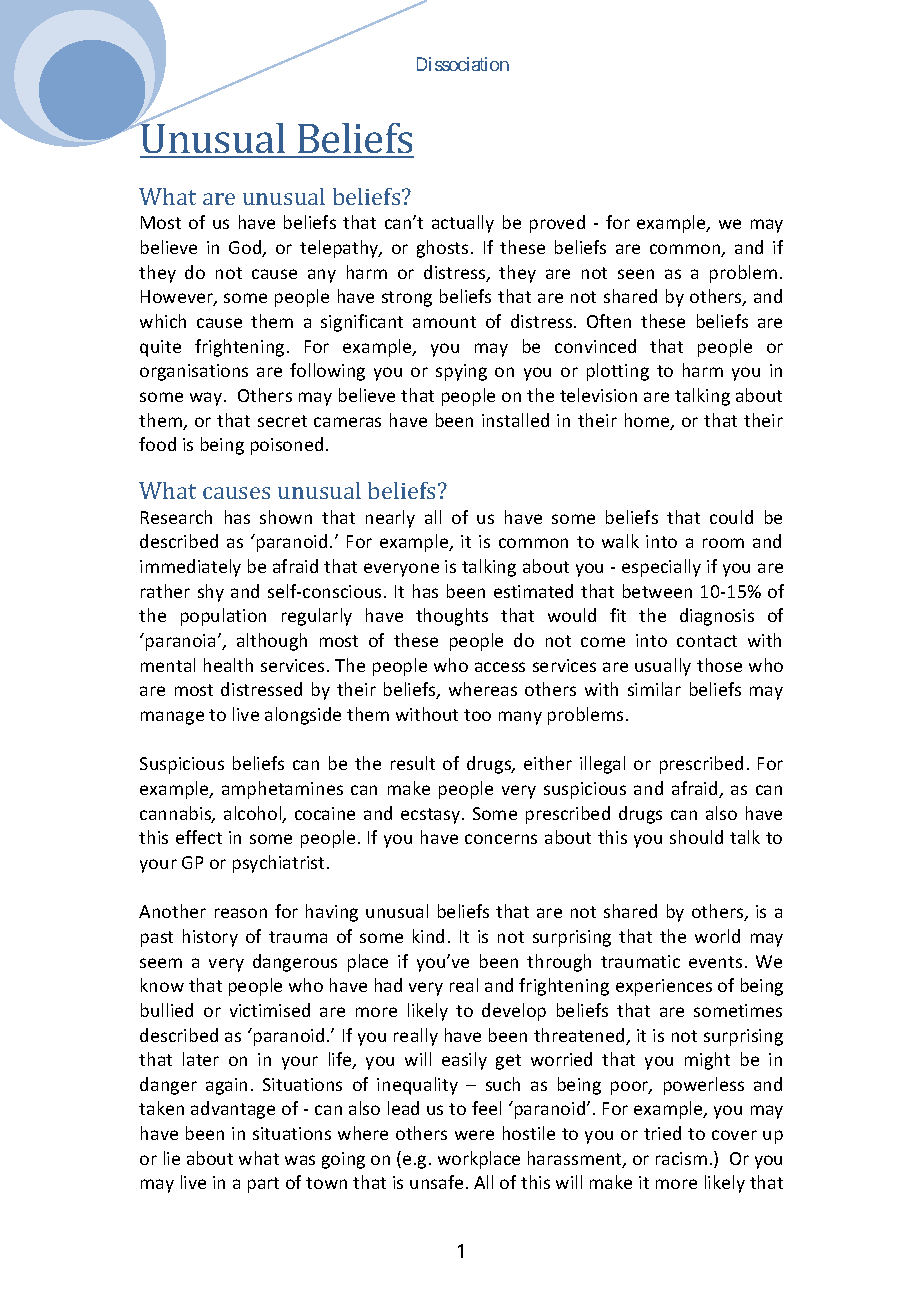 Image resolution: width=924 pixels, height=1308 pixels. What do you see at coordinates (428, 936) in the document?
I see `kind` at bounding box center [428, 936].
